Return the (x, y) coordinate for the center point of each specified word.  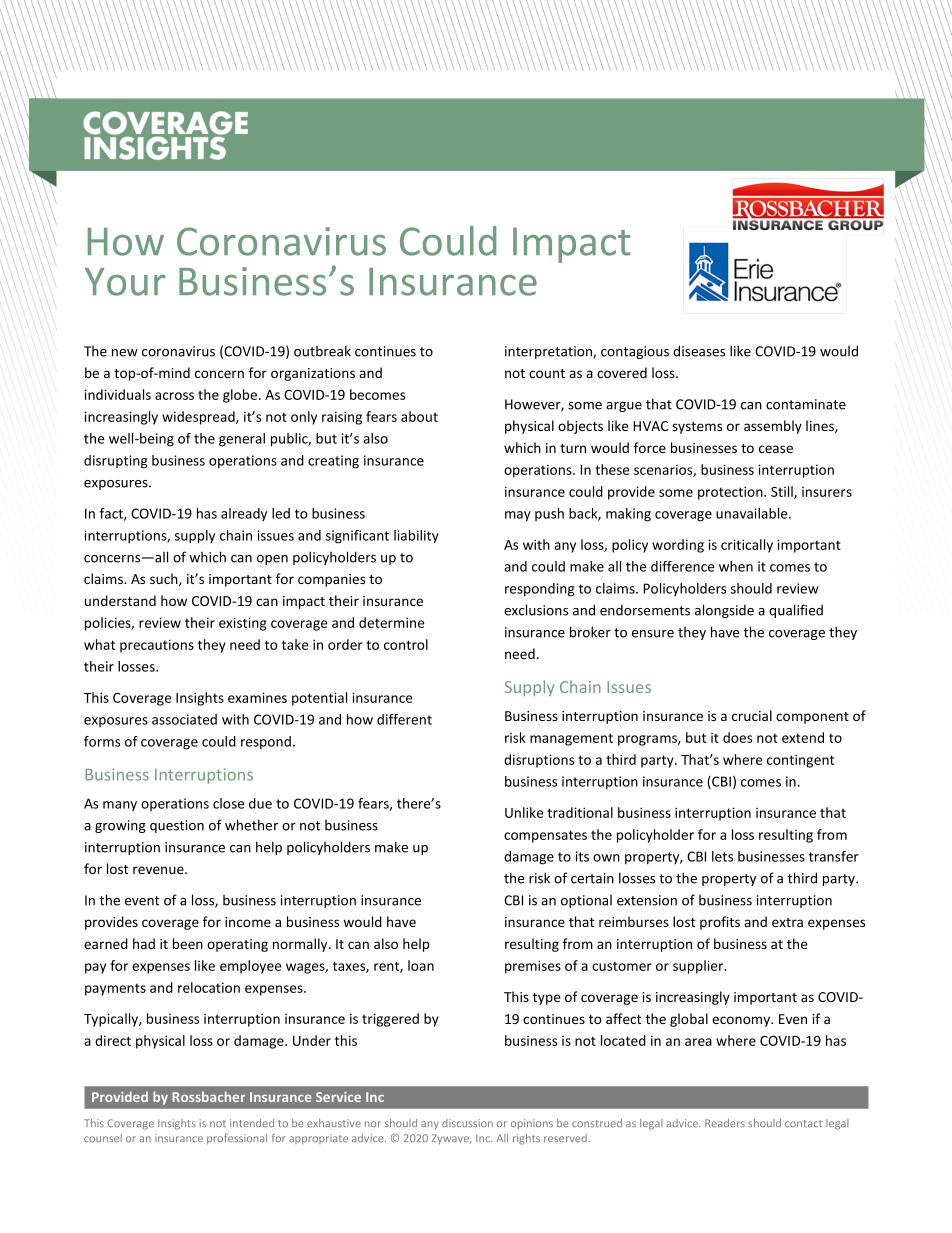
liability (416, 537)
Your (125, 282)
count (547, 373)
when (736, 566)
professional (237, 1139)
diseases (699, 351)
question (177, 826)
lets (722, 856)
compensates (545, 836)
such (165, 579)
